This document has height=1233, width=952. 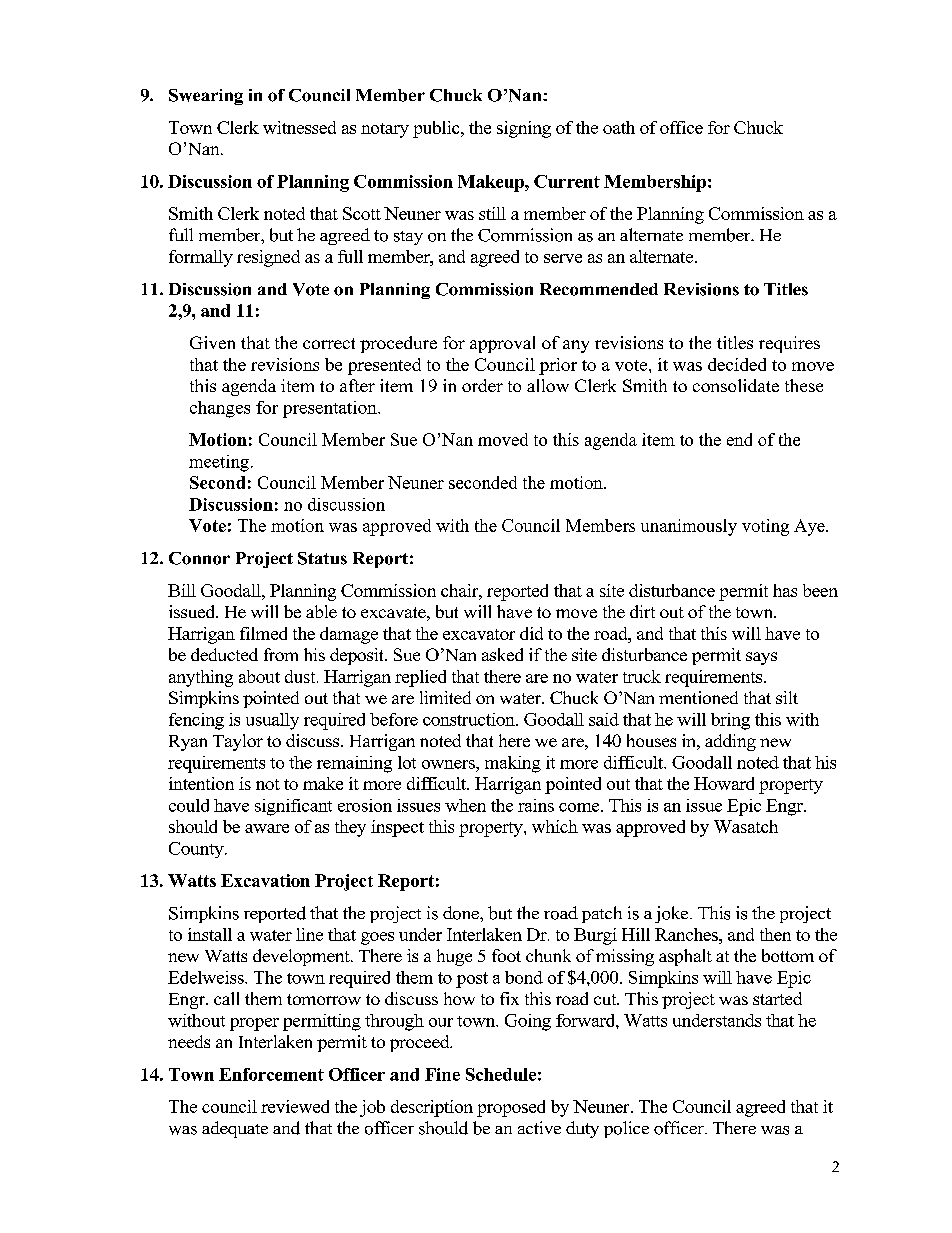 What do you see at coordinates (299, 127) in the document?
I see `witnessed` at bounding box center [299, 127].
